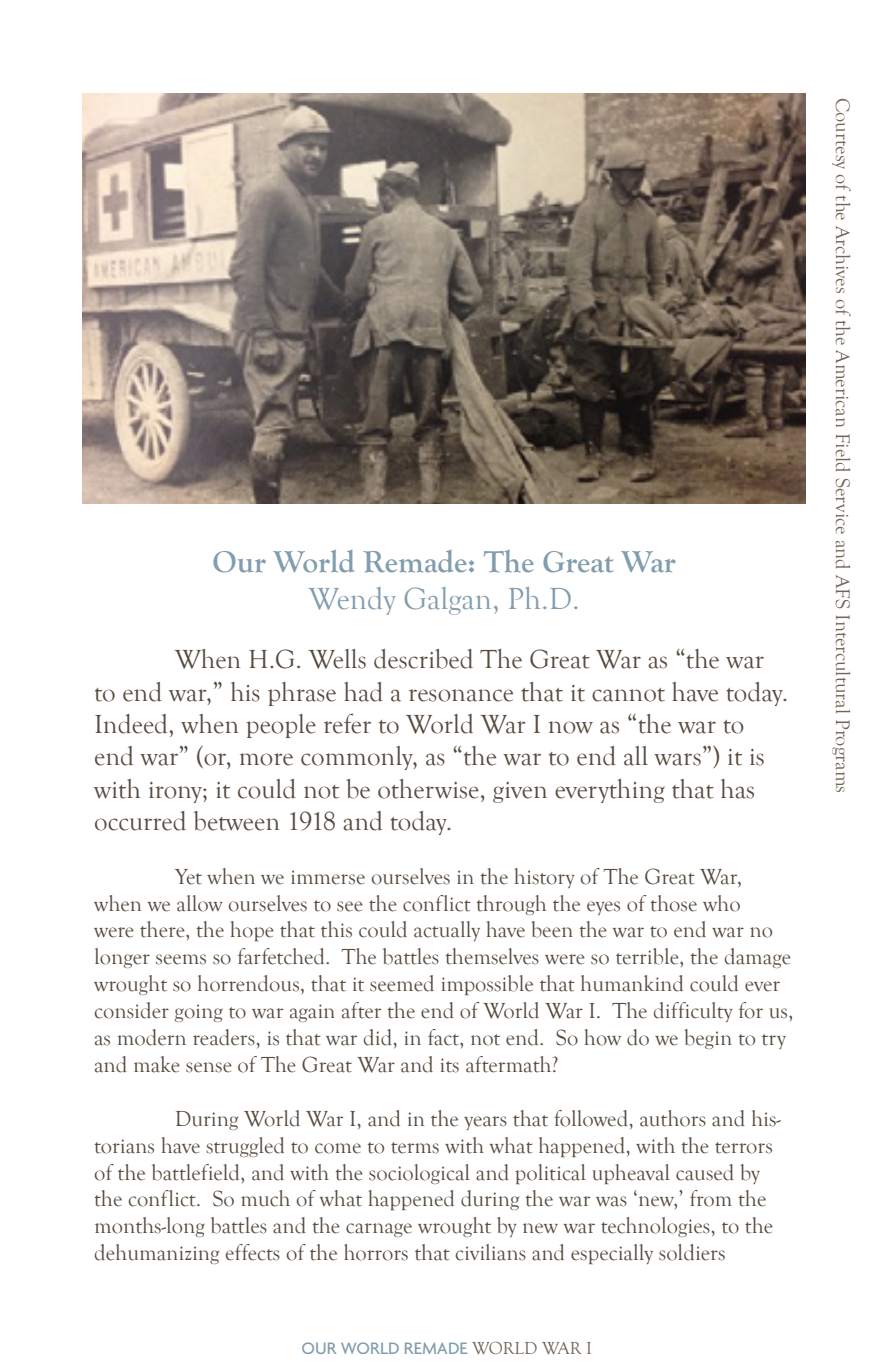 Image resolution: width=887 pixels, height=1372 pixels. Describe the element at coordinates (266, 759) in the page. I see `more` at that location.
